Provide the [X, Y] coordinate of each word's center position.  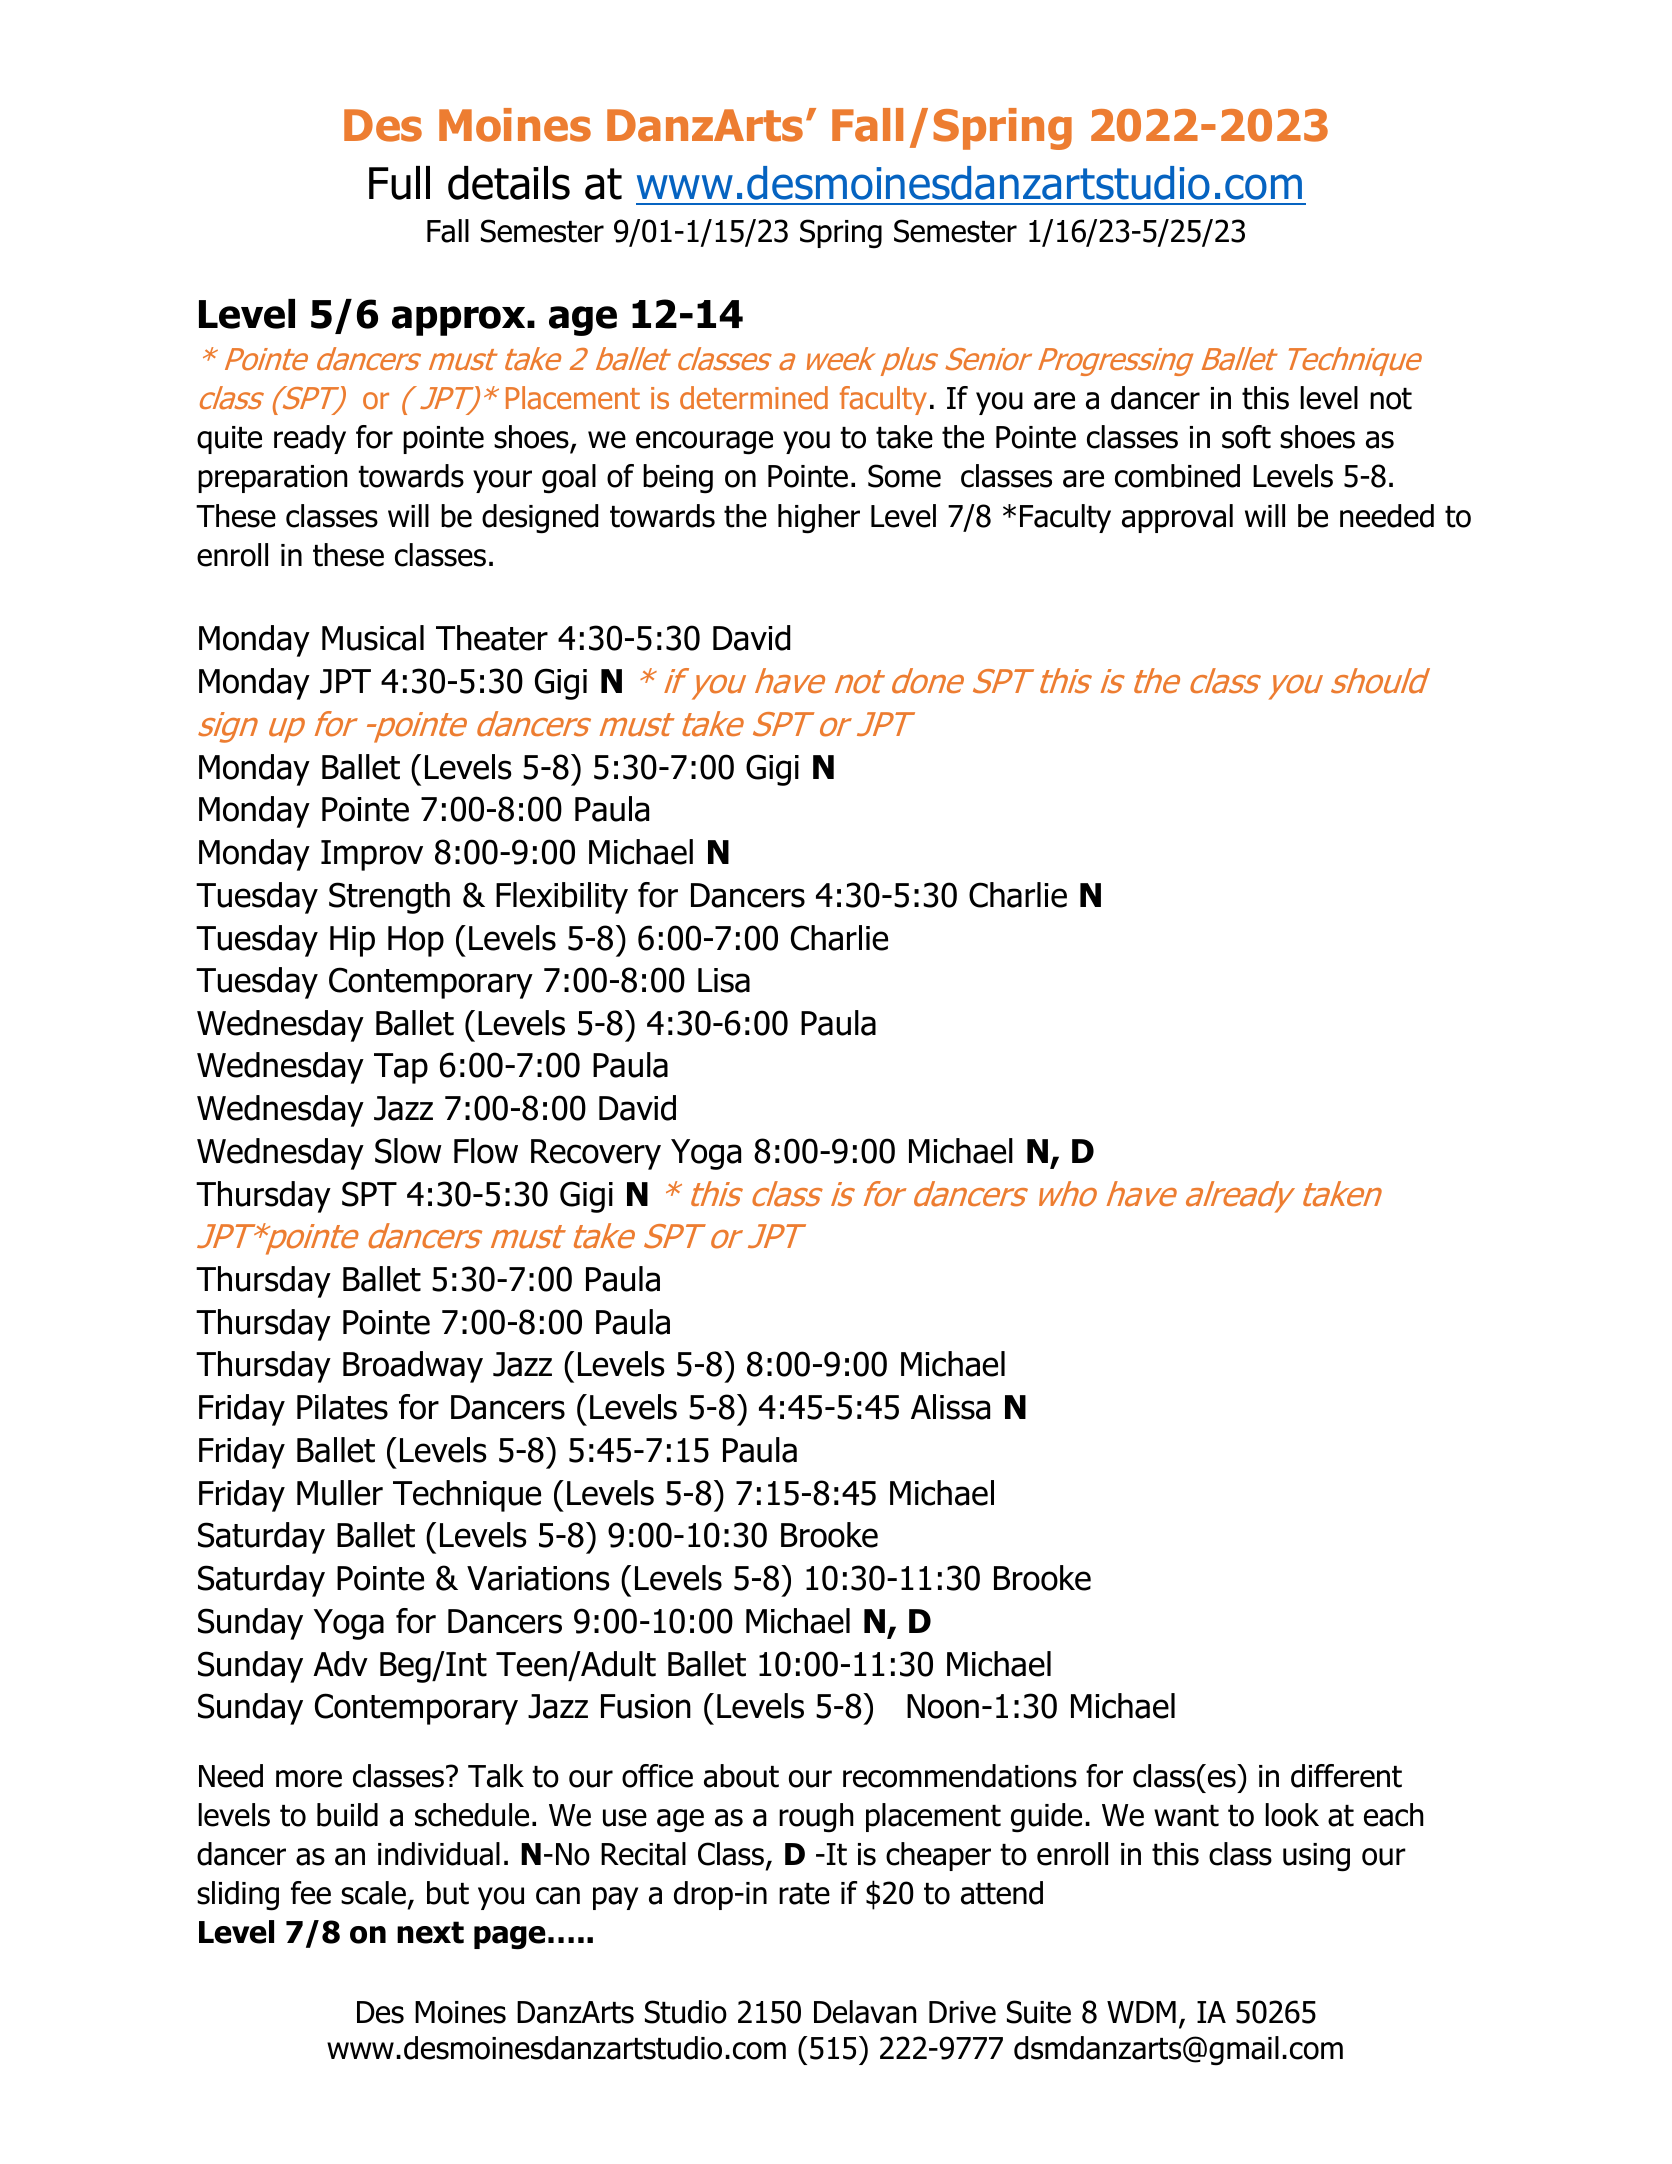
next [430, 1932]
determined [754, 398]
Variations [538, 1578]
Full [399, 183]
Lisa [724, 980]
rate [804, 1894]
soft [1246, 437]
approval [1177, 518]
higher [819, 519]
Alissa [950, 1407]
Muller [340, 1493]
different [1346, 1776]
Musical [373, 638]
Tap [401, 1068]
